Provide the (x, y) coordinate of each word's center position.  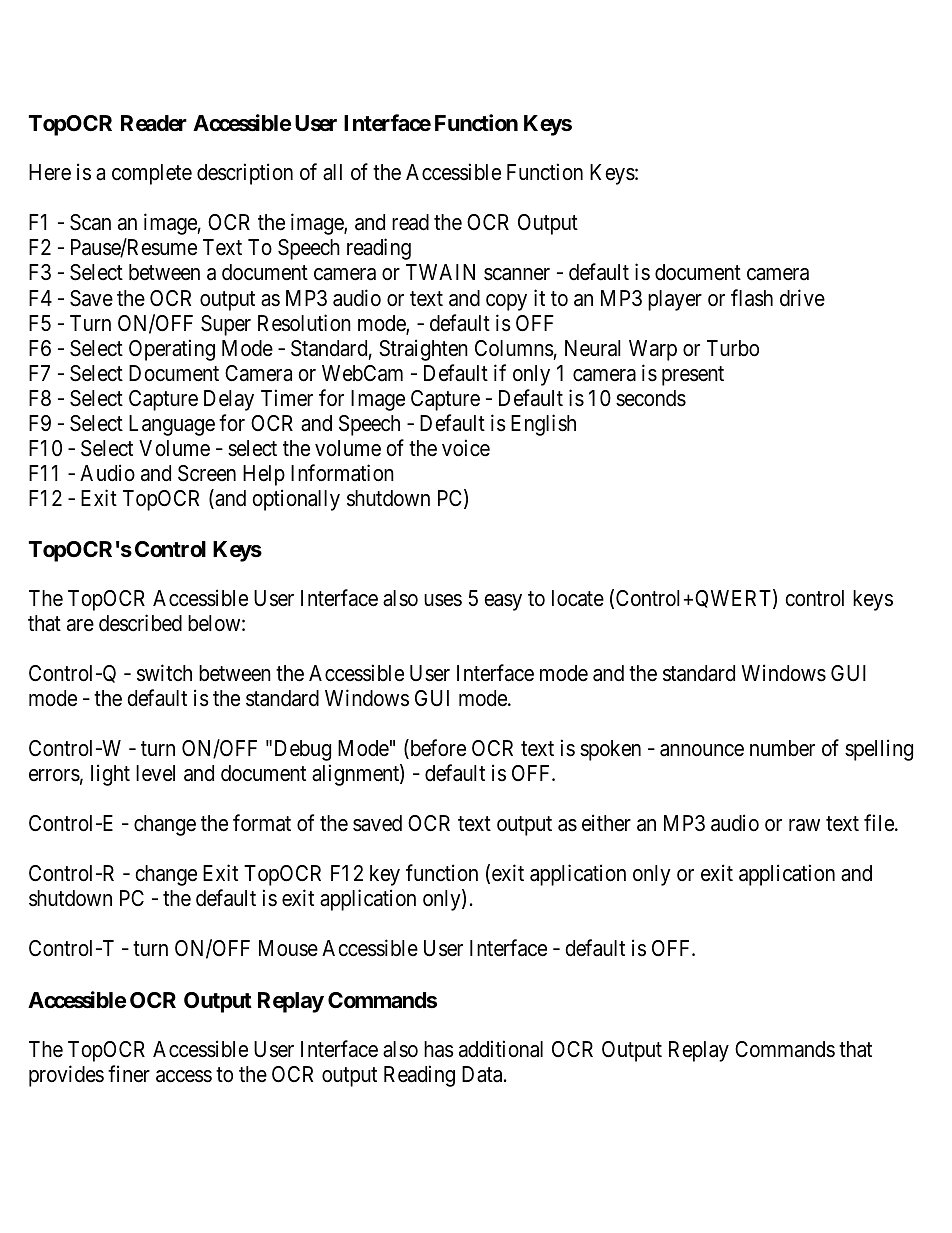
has (439, 1049)
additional (501, 1049)
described (140, 623)
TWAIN (440, 272)
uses (443, 600)
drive (802, 298)
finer (129, 1074)
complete (152, 174)
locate (578, 598)
